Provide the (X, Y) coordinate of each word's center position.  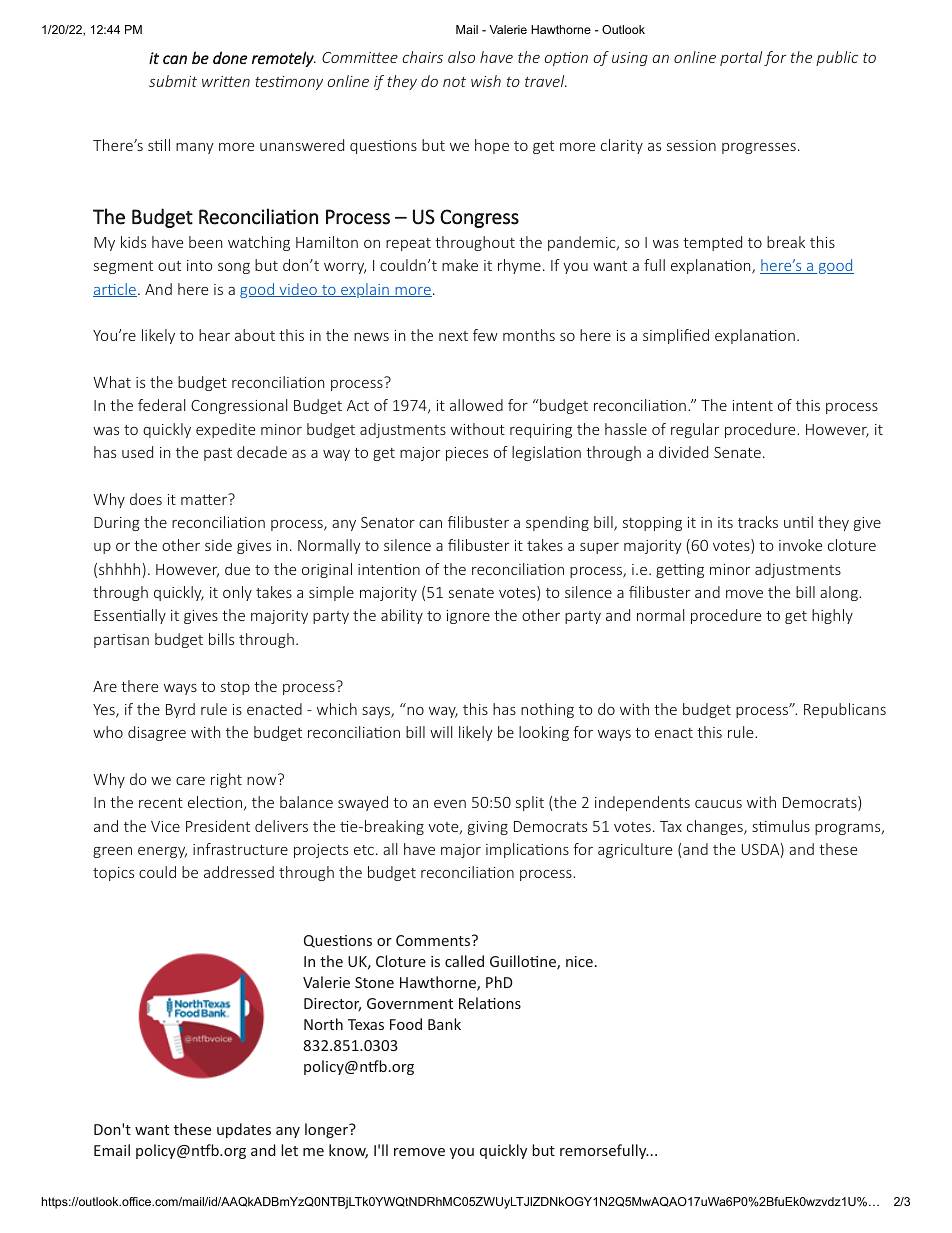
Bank (444, 1024)
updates (244, 1130)
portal (741, 58)
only (237, 593)
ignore (468, 617)
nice (579, 961)
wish (486, 81)
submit (173, 81)
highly (832, 616)
